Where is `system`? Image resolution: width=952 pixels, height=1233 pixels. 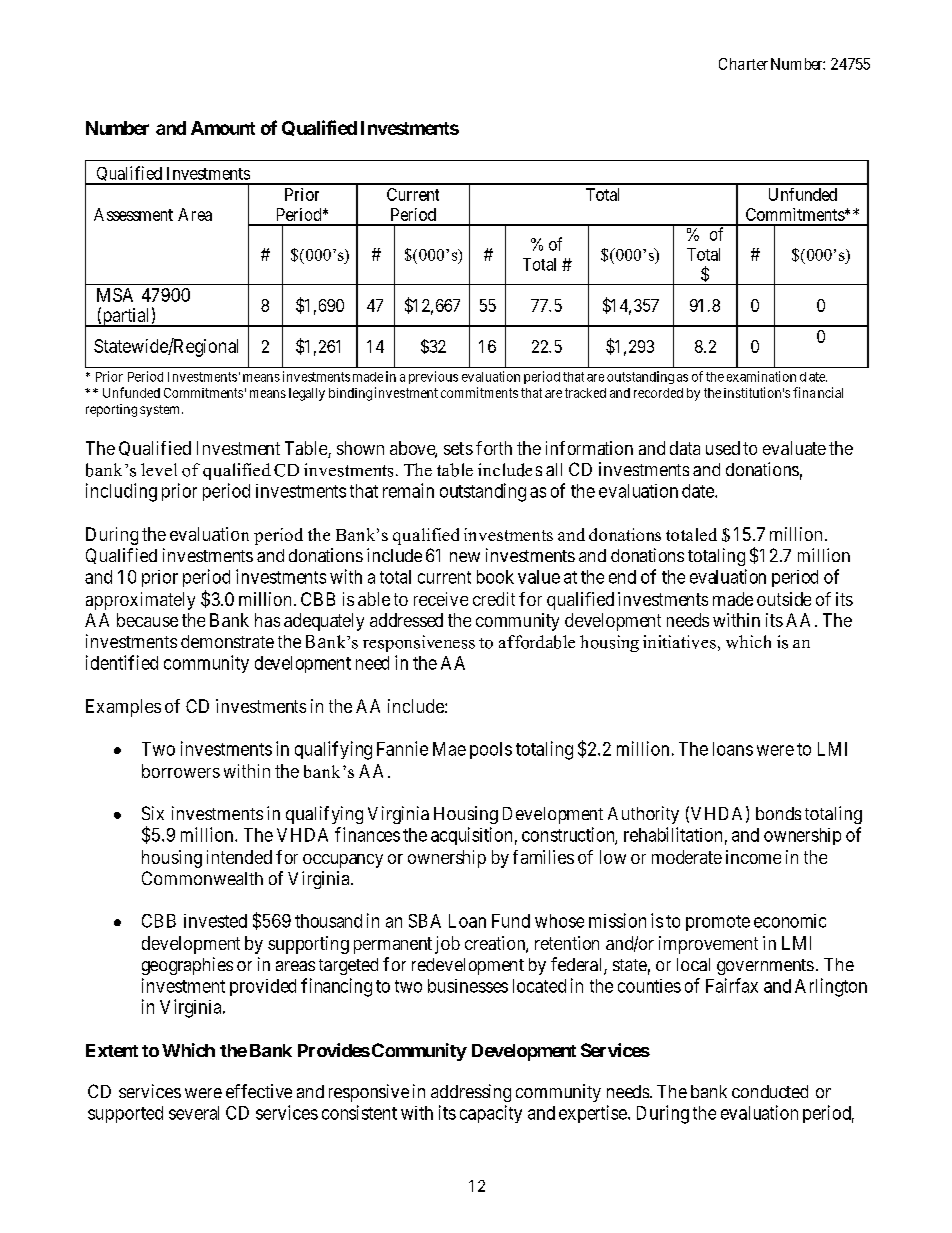
system is located at coordinates (159, 411).
